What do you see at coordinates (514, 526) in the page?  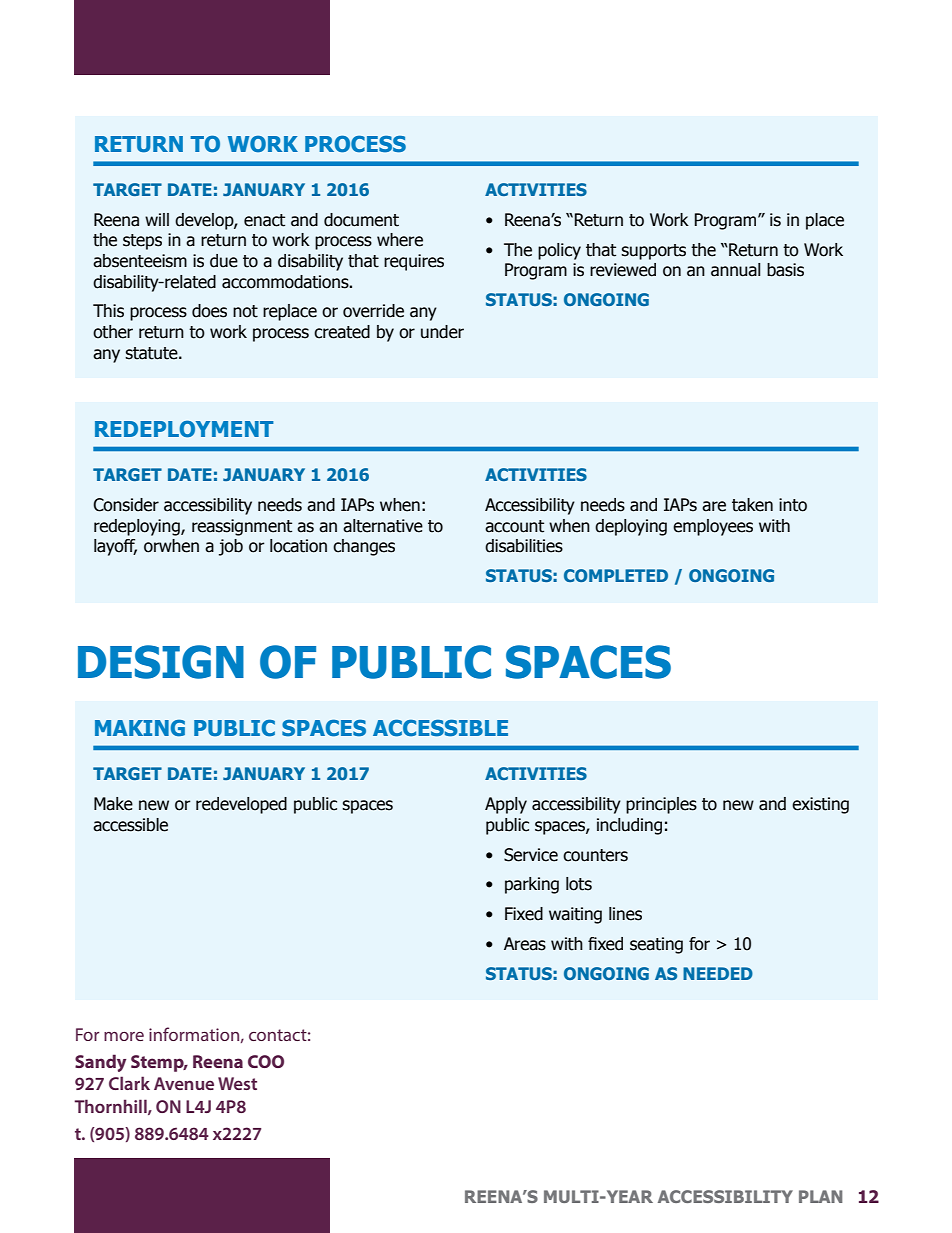 I see `account` at bounding box center [514, 526].
